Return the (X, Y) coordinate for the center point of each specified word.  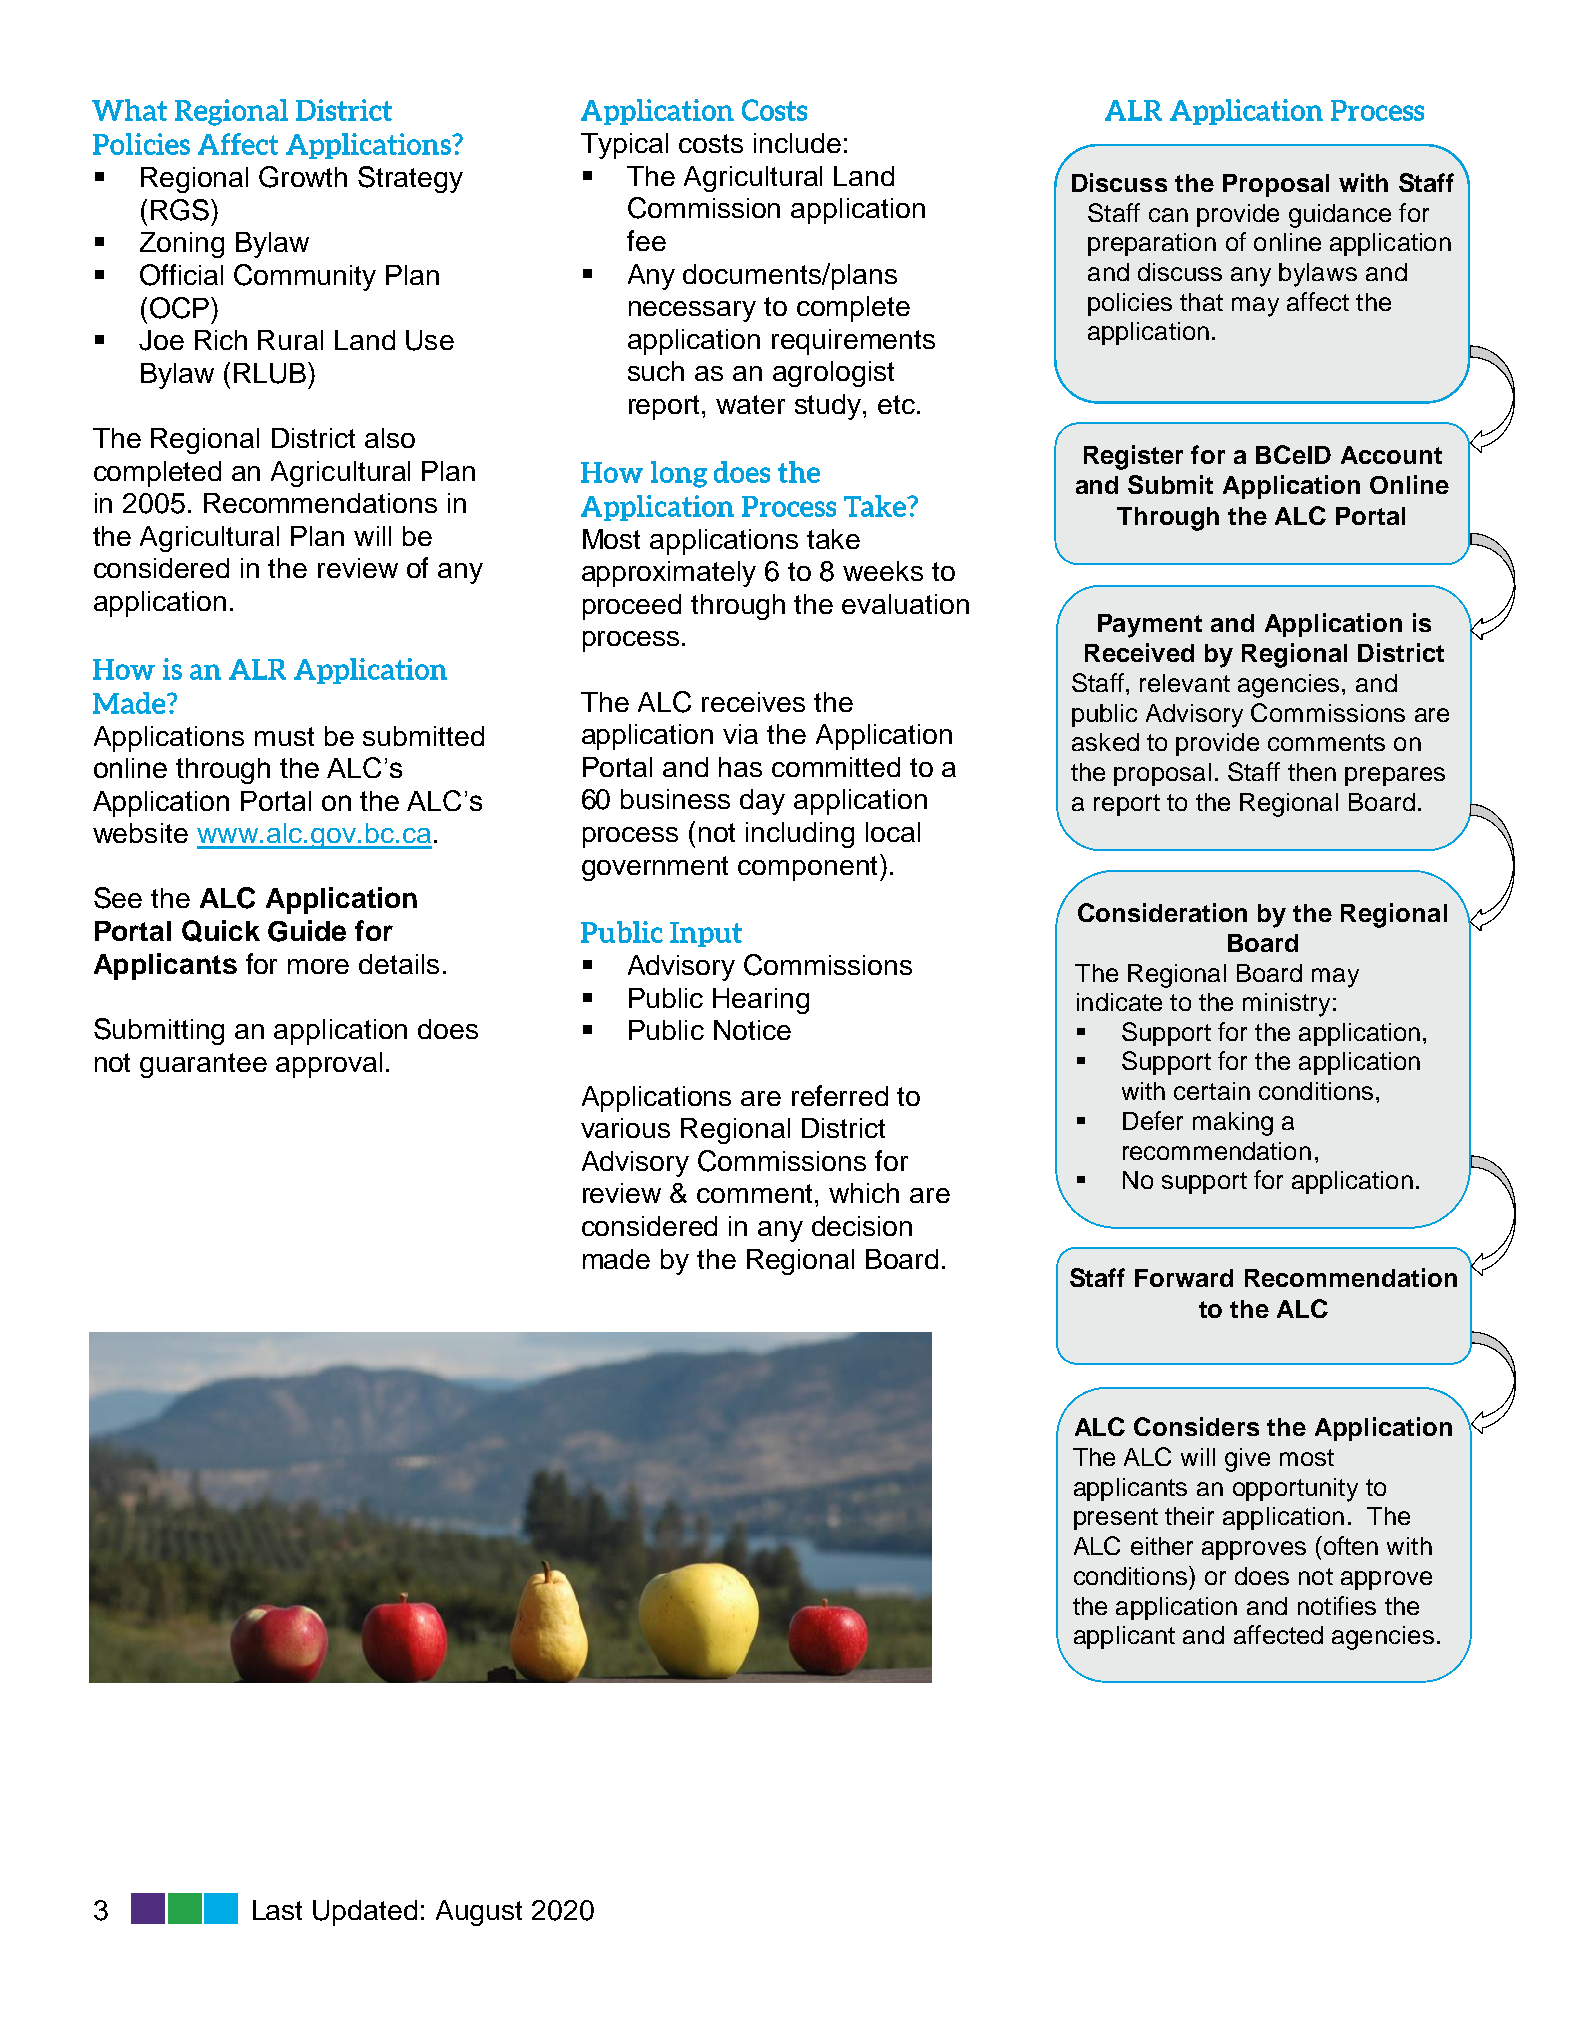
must (284, 736)
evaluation (905, 604)
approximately (669, 574)
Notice (752, 1030)
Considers (1196, 1426)
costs (711, 143)
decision (862, 1226)
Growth (303, 177)
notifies (1337, 1605)
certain (1212, 1091)
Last (277, 1910)
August (479, 1913)
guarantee (203, 1065)
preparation (1152, 244)
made (616, 1259)
